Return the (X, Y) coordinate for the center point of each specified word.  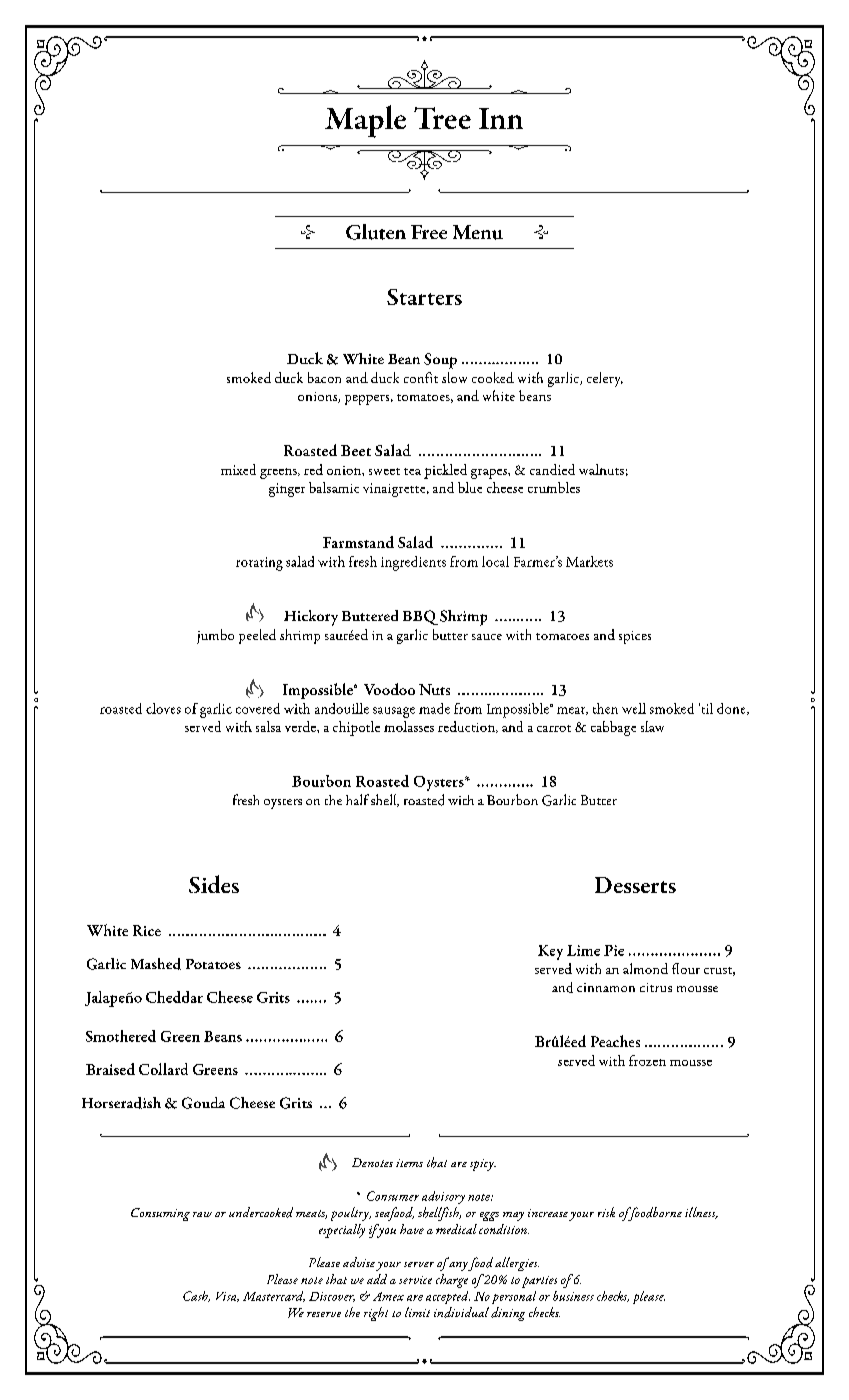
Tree (442, 118)
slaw (652, 726)
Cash (196, 1296)
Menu (478, 232)
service (415, 1280)
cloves (163, 708)
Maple (365, 121)
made (434, 708)
